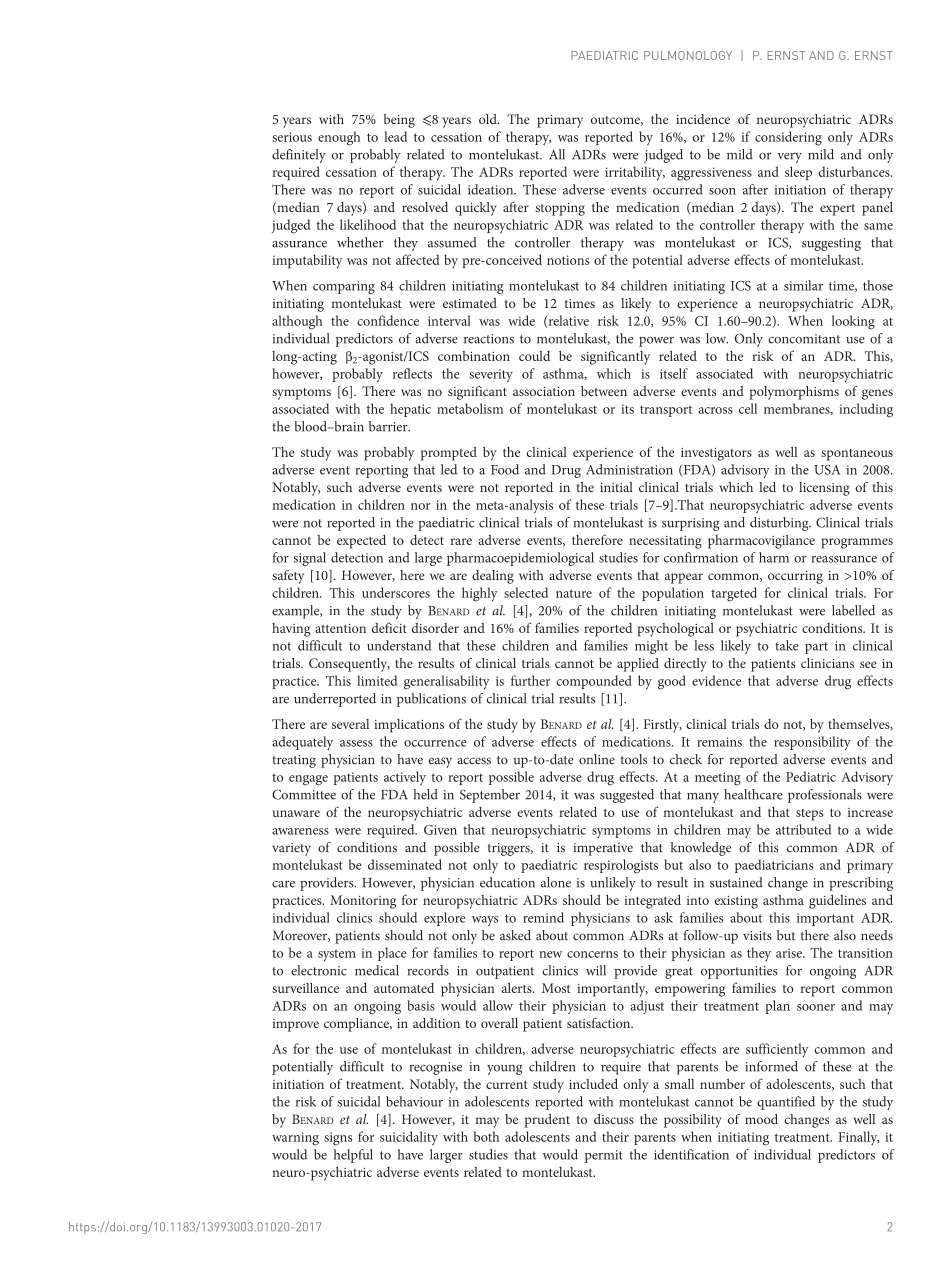 The height and width of the page is (1270, 952). What do you see at coordinates (574, 593) in the page?
I see `nature` at bounding box center [574, 593].
